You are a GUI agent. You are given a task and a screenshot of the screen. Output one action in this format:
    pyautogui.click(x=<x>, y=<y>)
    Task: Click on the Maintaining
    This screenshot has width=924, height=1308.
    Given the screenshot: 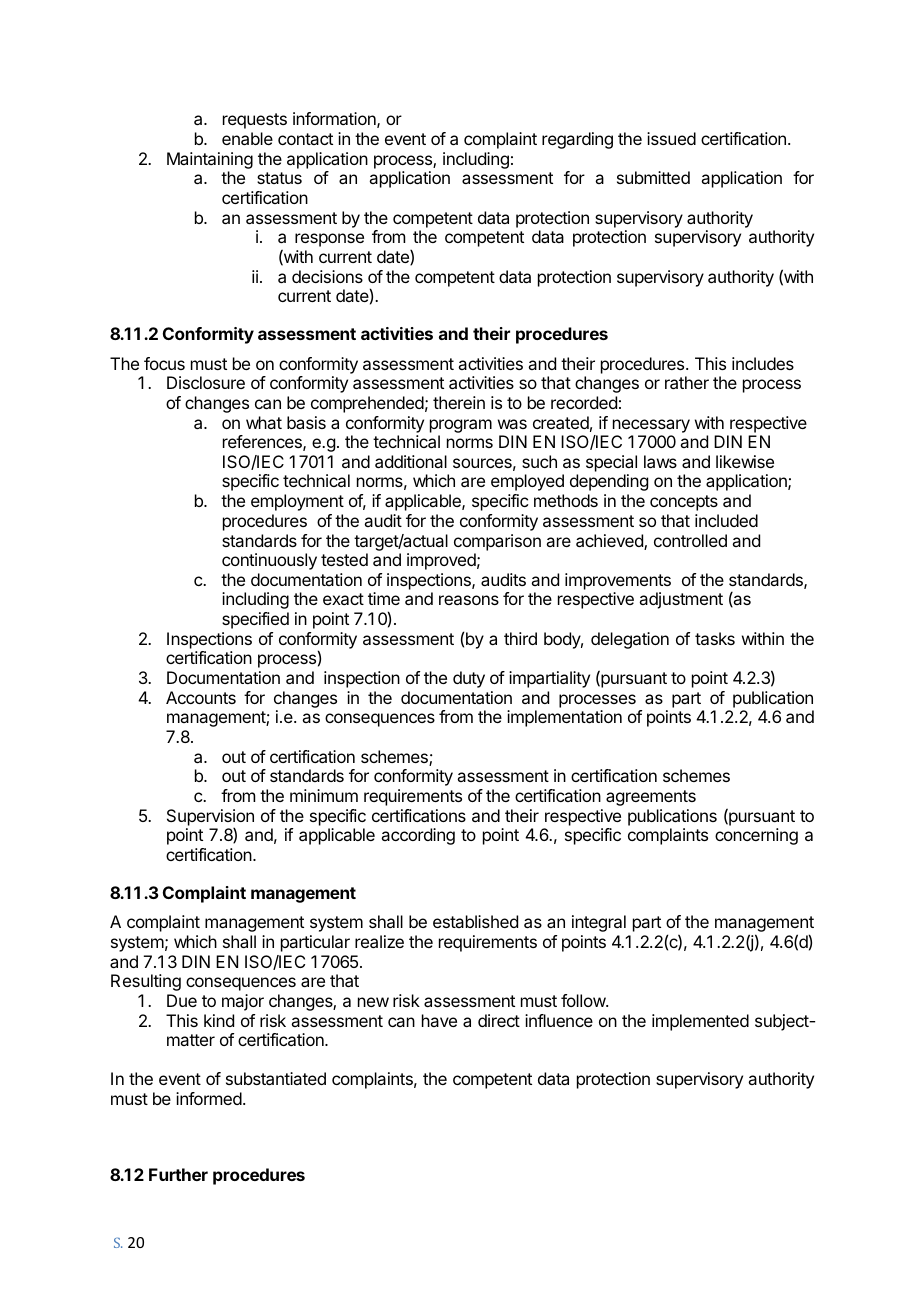 What is the action you would take?
    pyautogui.click(x=210, y=160)
